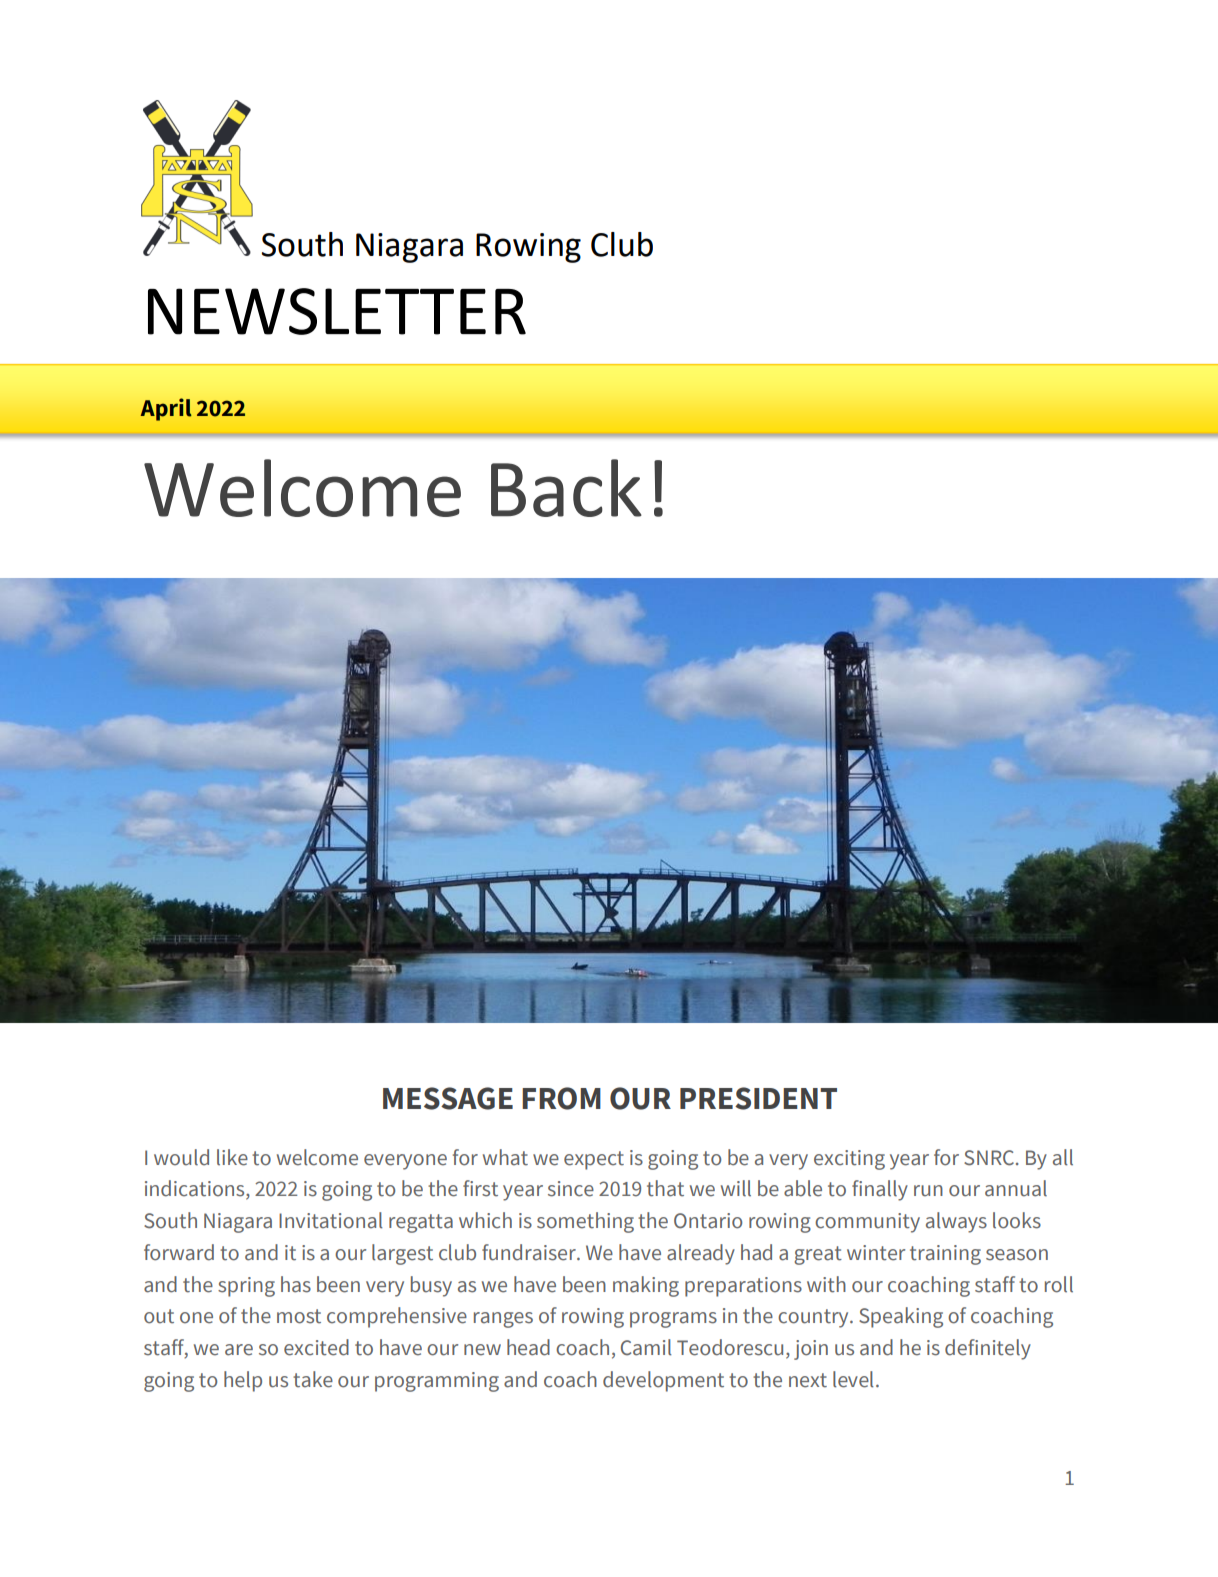  I want to click on definitely, so click(988, 1349).
